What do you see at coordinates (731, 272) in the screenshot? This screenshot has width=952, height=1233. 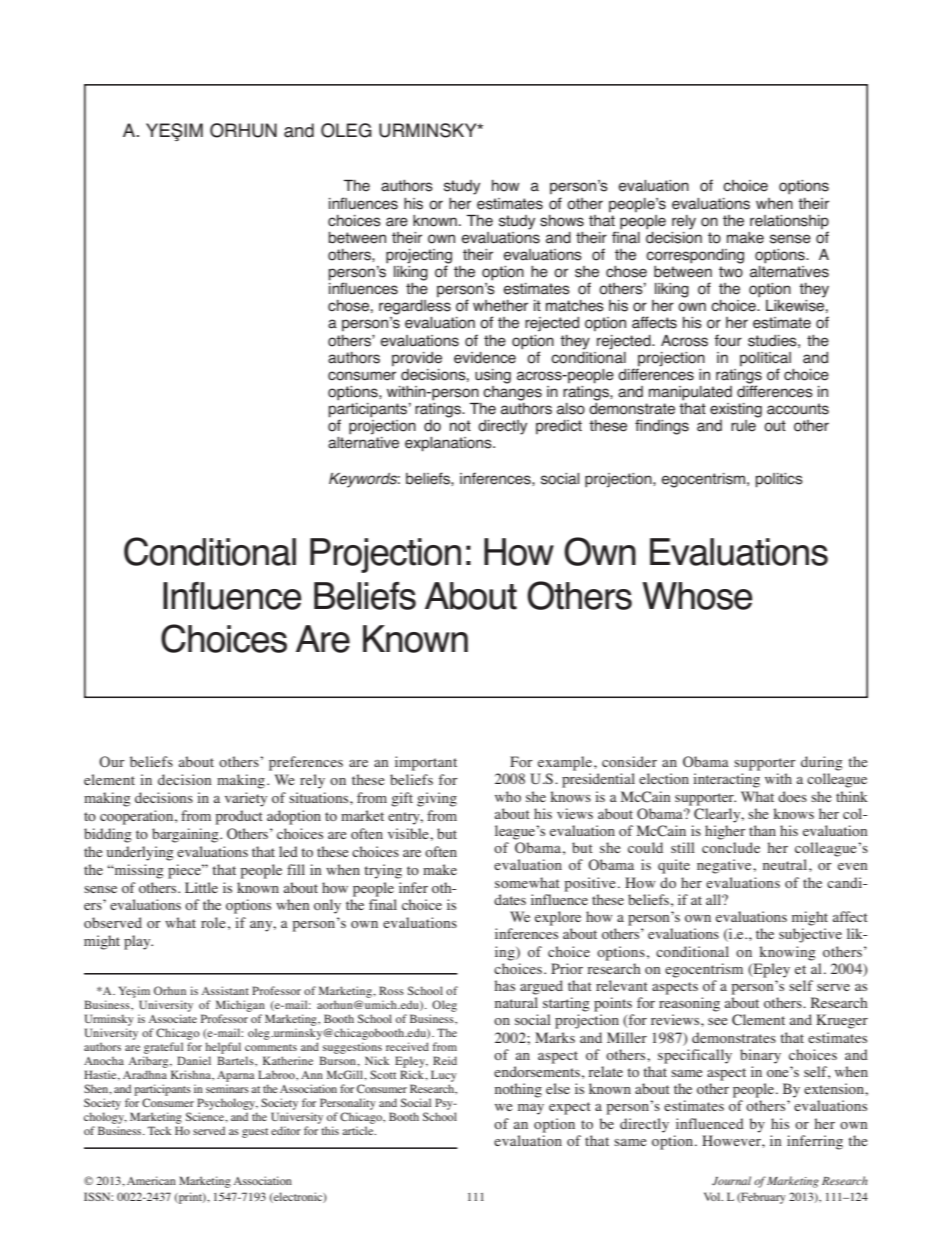 I see `two` at bounding box center [731, 272].
